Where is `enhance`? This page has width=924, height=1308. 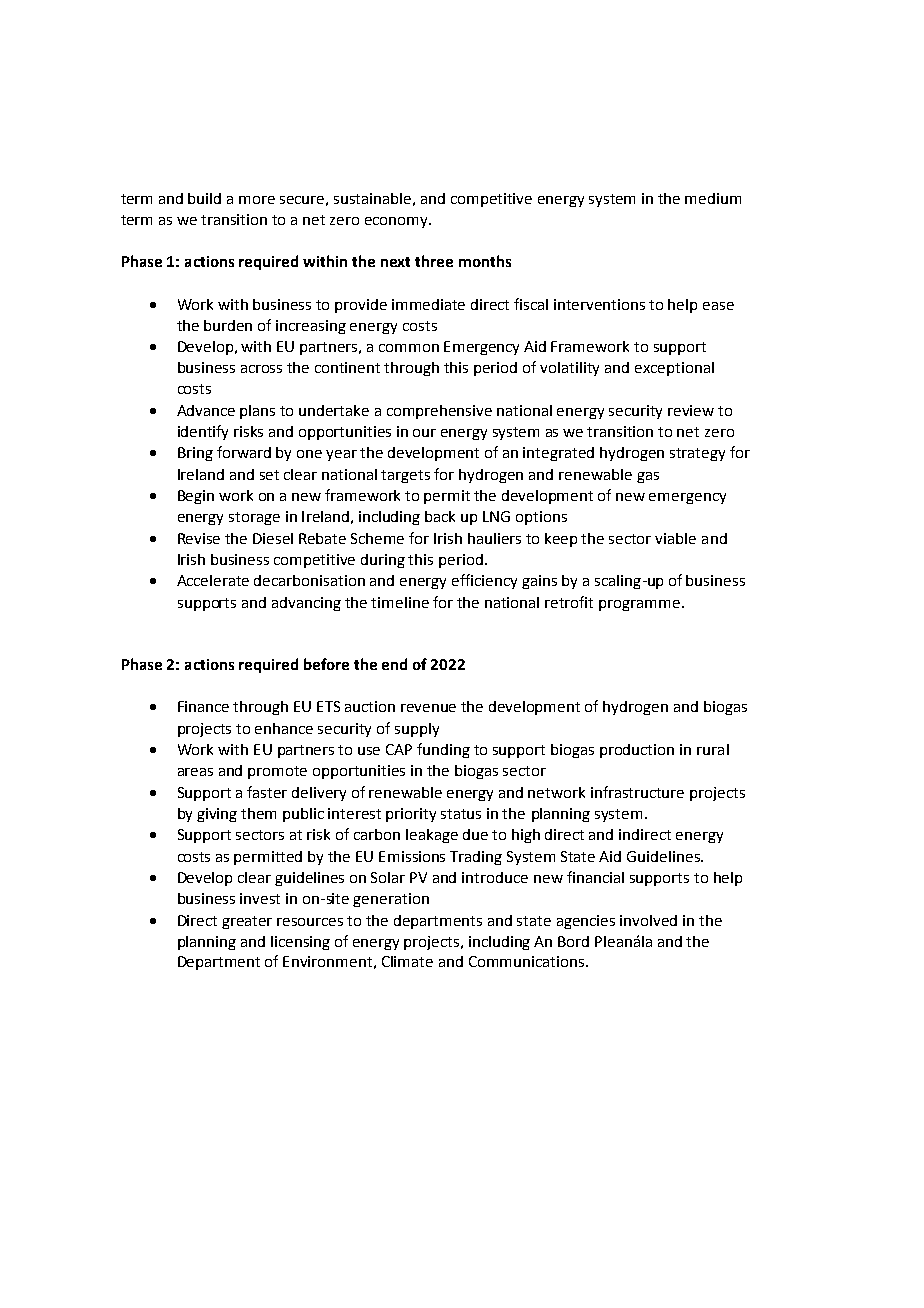
enhance is located at coordinates (284, 728).
